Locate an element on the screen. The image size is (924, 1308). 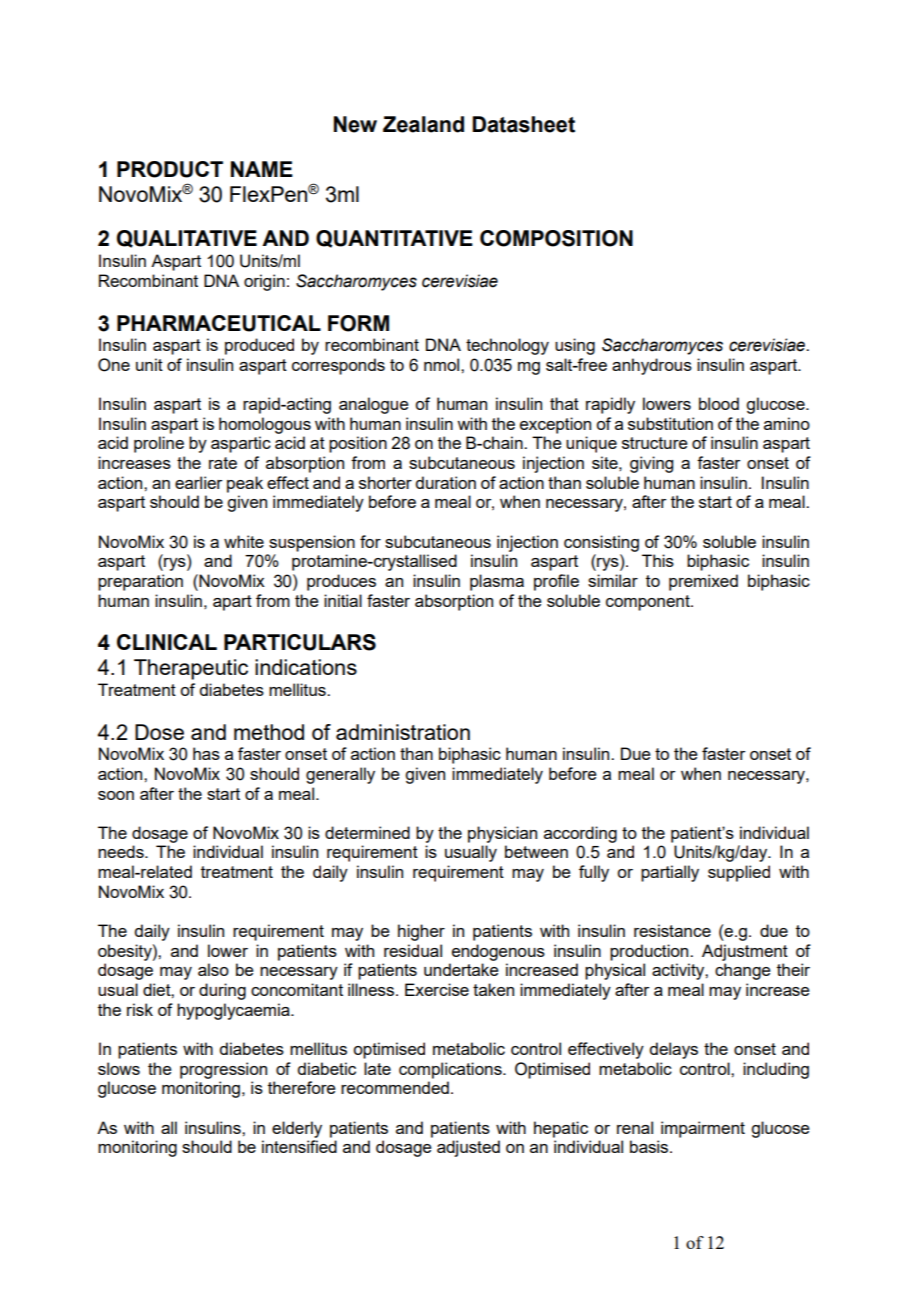
adjusted is located at coordinates (468, 1148).
